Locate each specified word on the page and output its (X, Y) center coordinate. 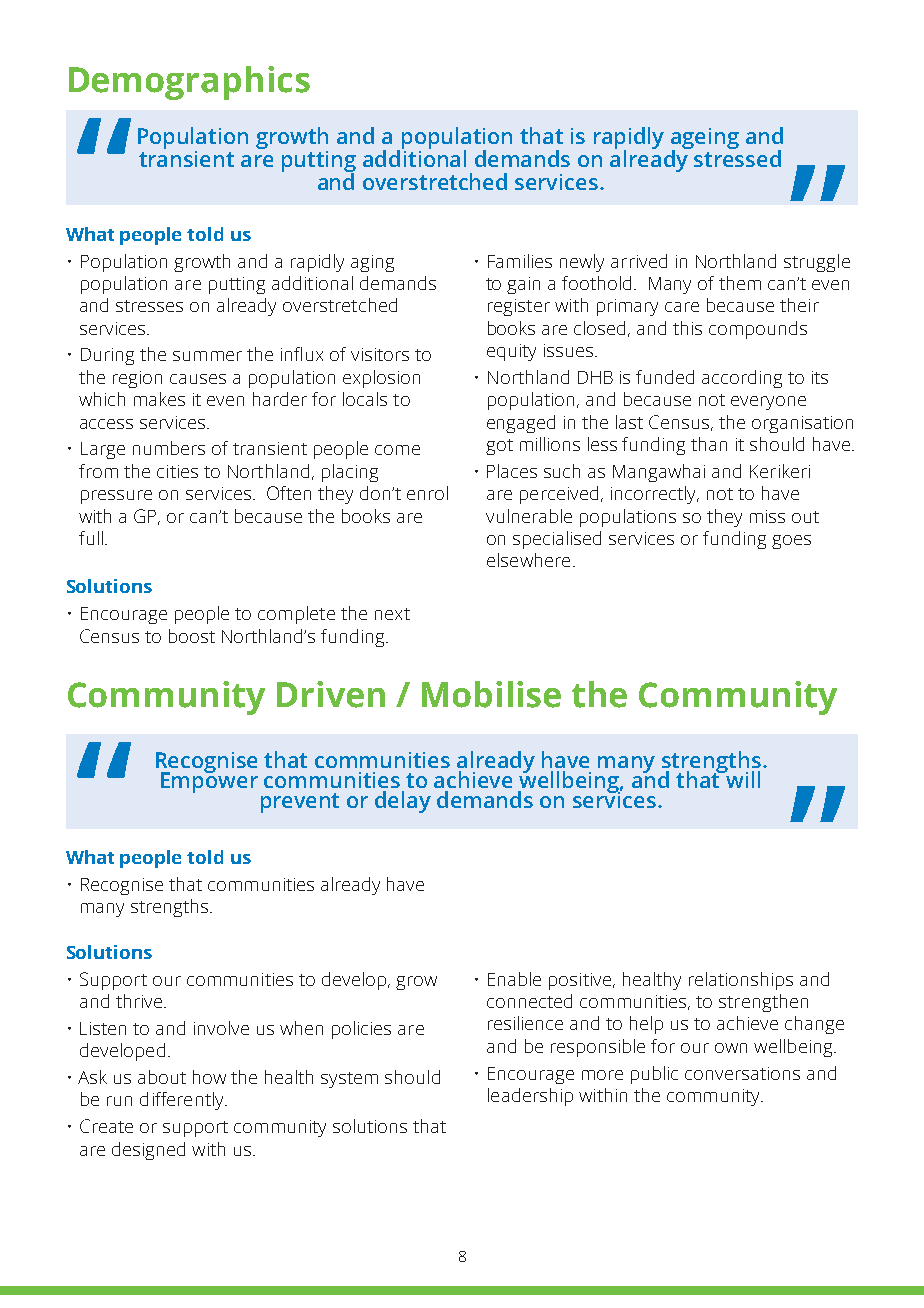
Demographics (189, 83)
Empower (209, 781)
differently (183, 1101)
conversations (742, 1073)
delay (403, 802)
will (742, 778)
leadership (530, 1097)
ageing (705, 140)
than (709, 444)
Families (520, 261)
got (499, 447)
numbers (169, 448)
